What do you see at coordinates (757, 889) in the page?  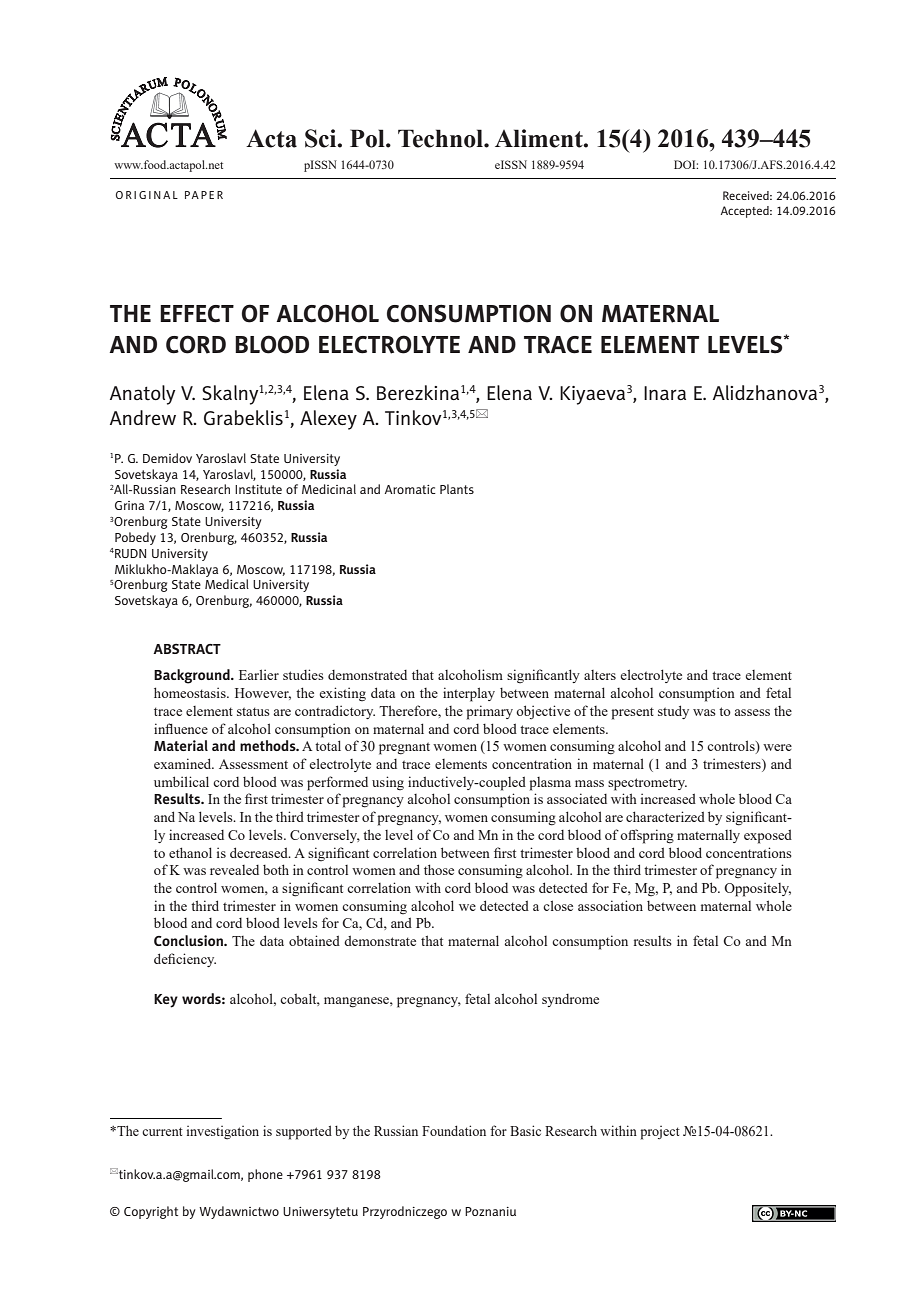 I see `Oppositely` at bounding box center [757, 889].
